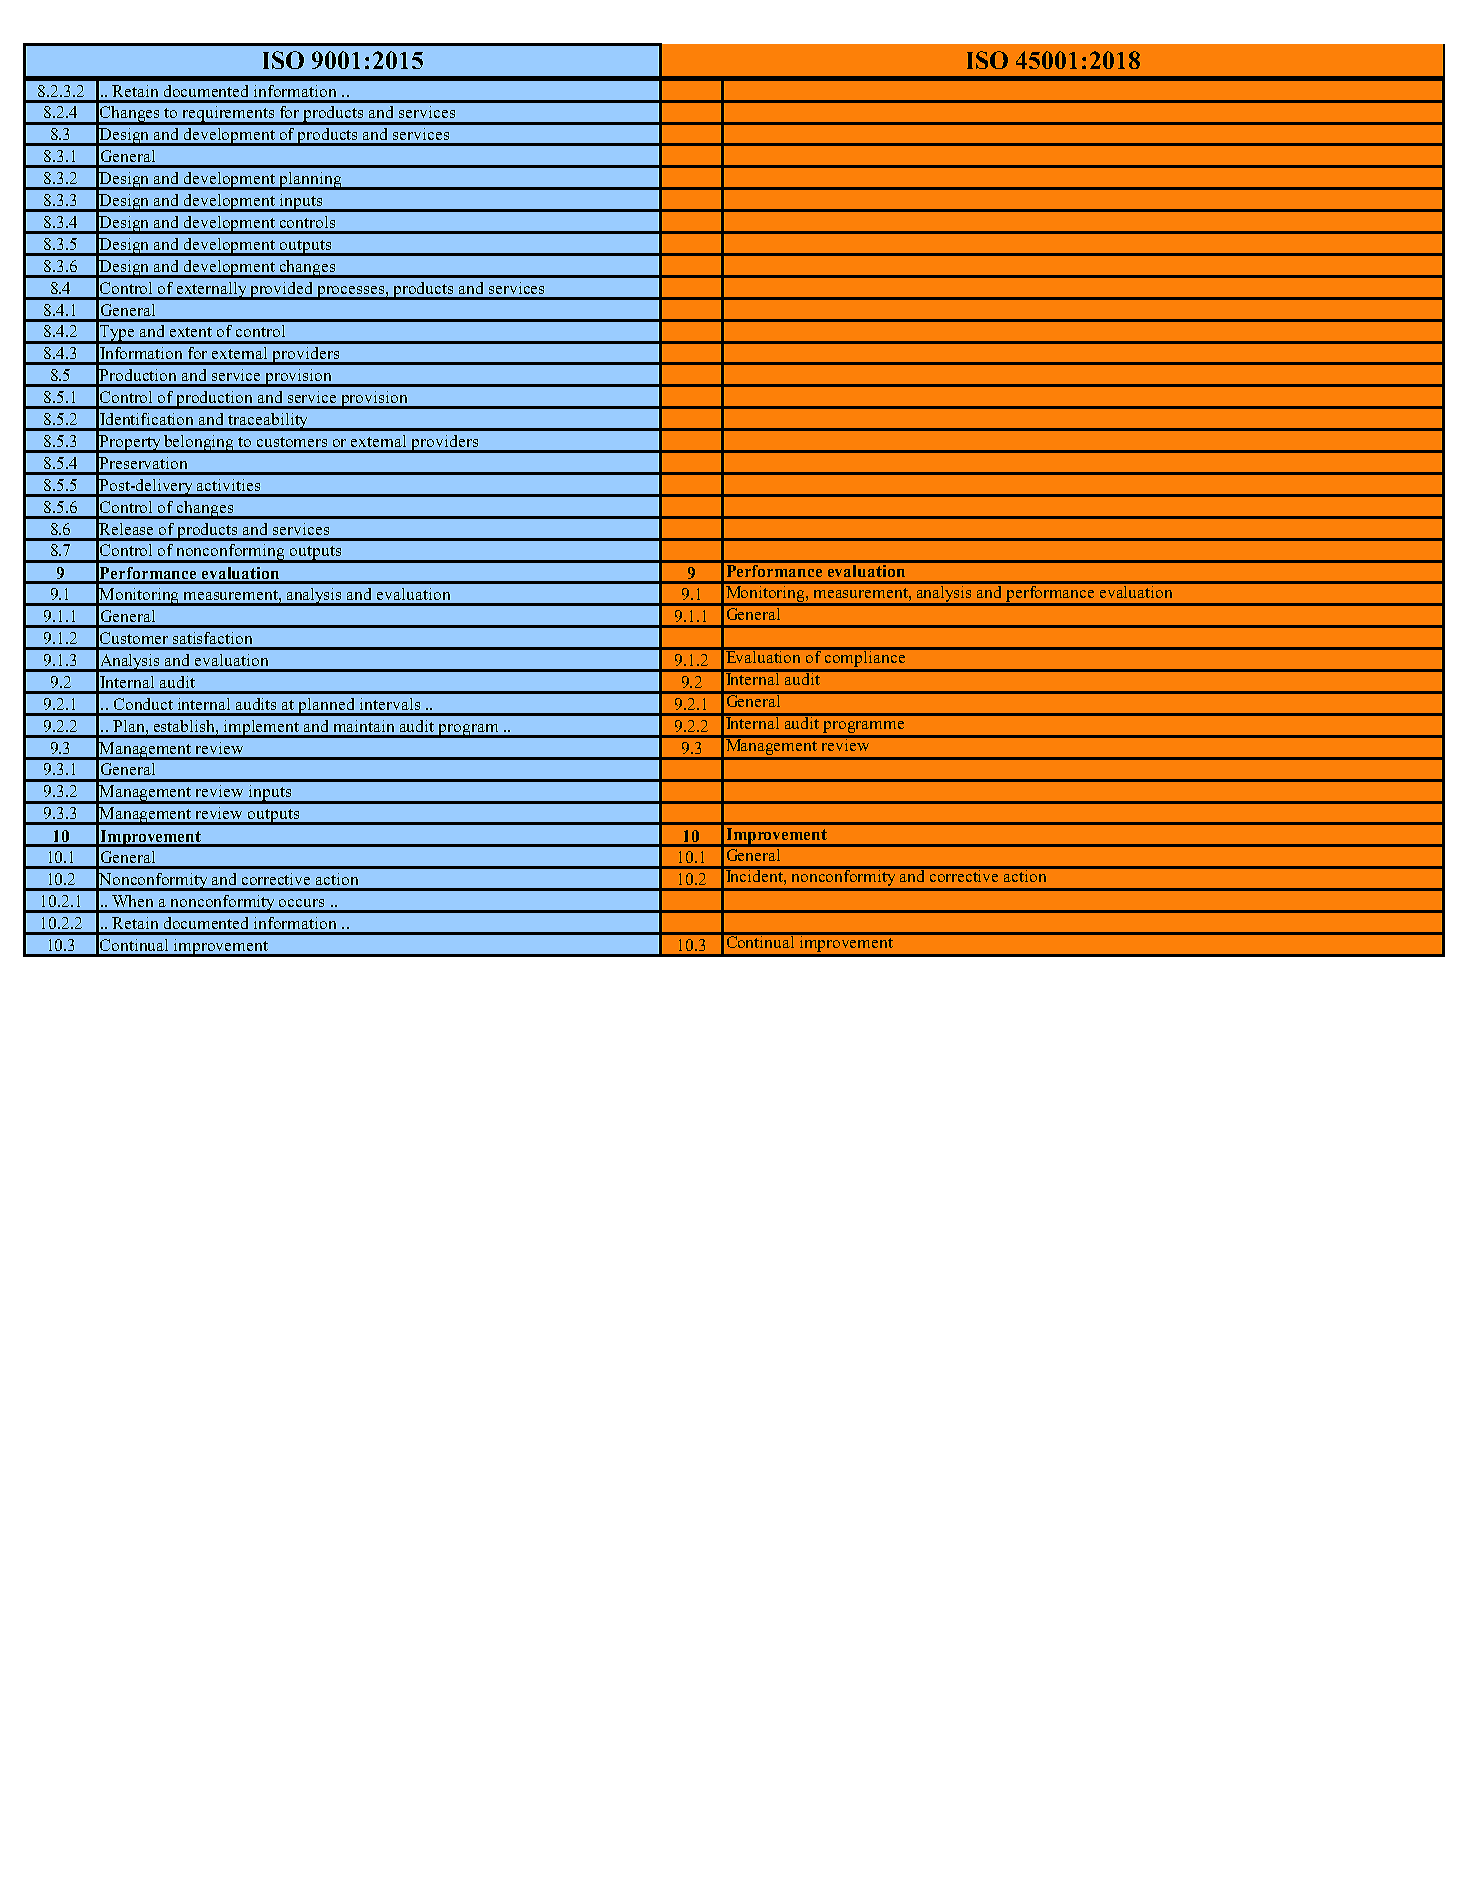 The height and width of the page is (1902, 1470). What do you see at coordinates (199, 444) in the page?
I see `belonging` at bounding box center [199, 444].
